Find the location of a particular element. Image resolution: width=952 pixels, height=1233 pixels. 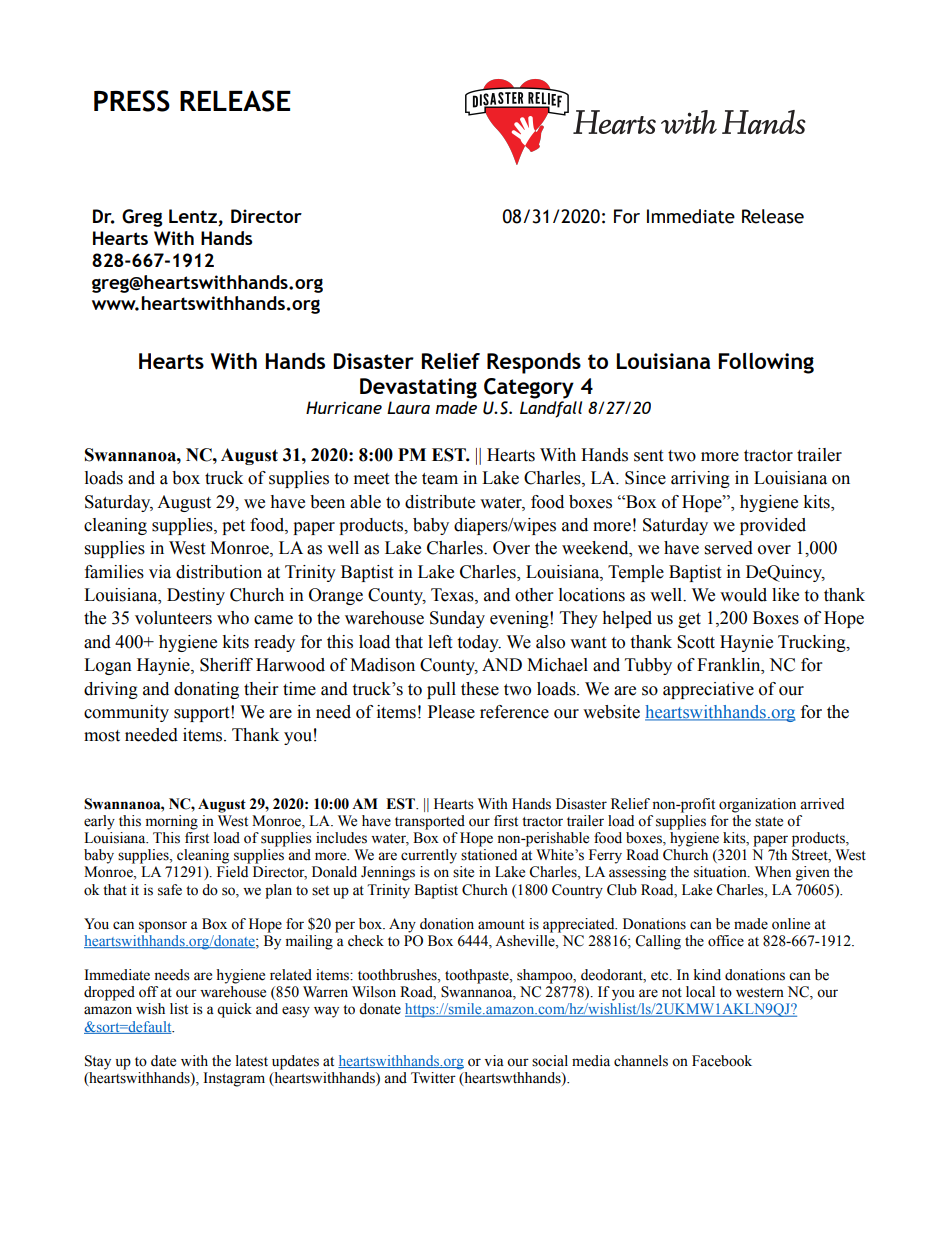

Following is located at coordinates (766, 363).
